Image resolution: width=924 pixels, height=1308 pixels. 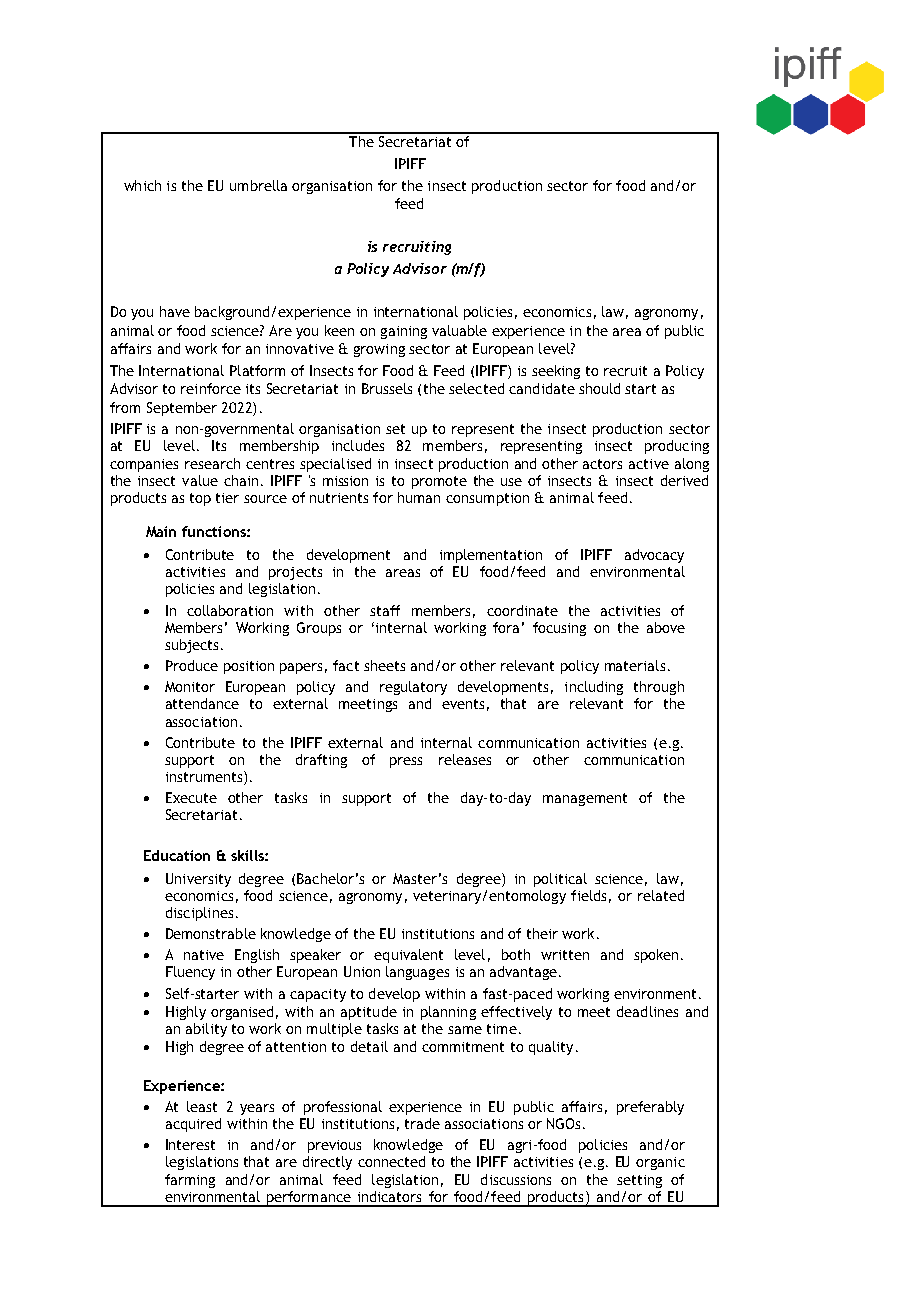 I want to click on above, so click(x=666, y=627).
